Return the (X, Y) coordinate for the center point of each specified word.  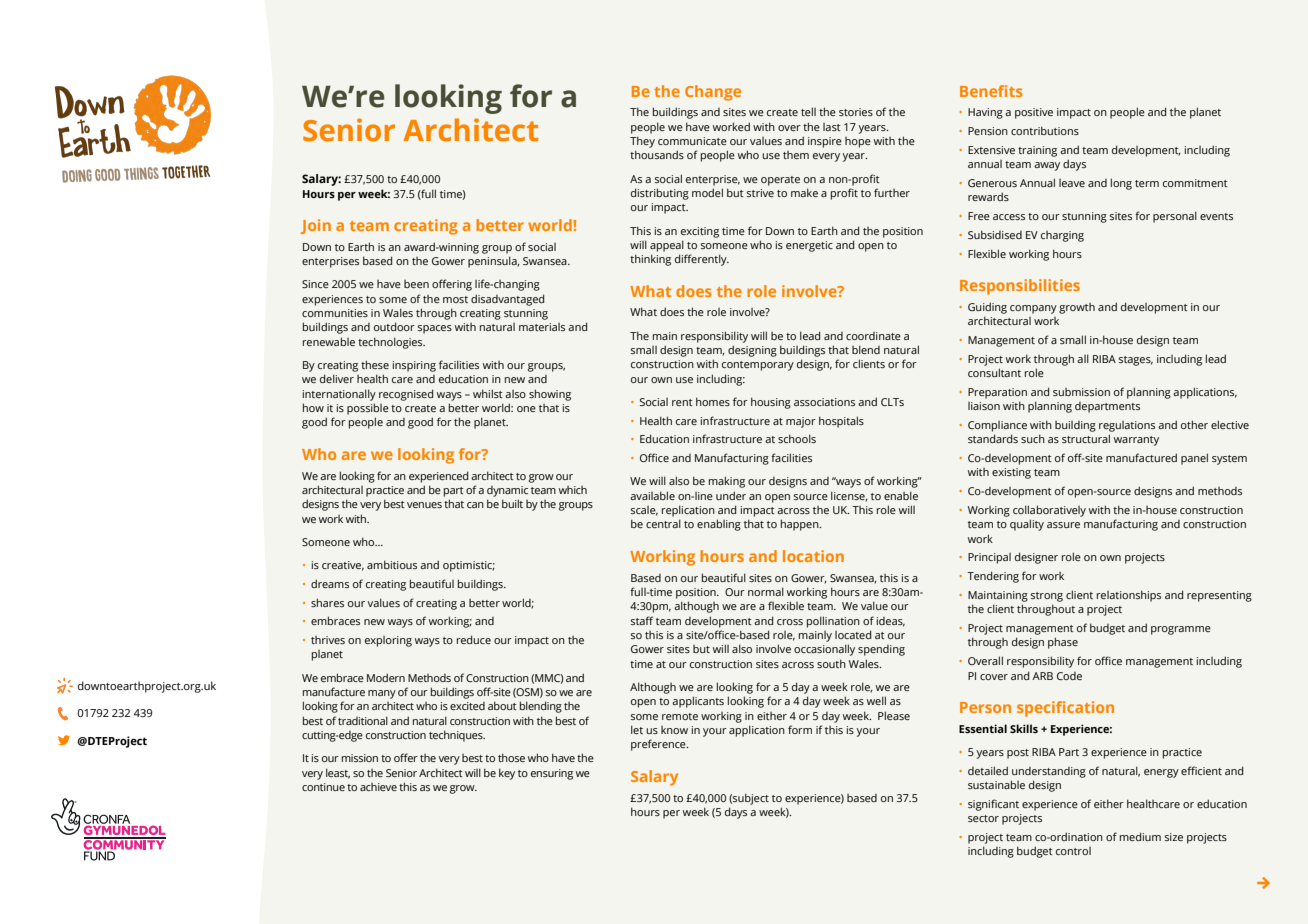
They (642, 142)
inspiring (414, 366)
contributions (1045, 130)
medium (1140, 836)
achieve (378, 787)
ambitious (392, 564)
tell (808, 111)
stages (1136, 361)
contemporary (758, 366)
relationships (1129, 596)
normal (766, 591)
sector (983, 818)
